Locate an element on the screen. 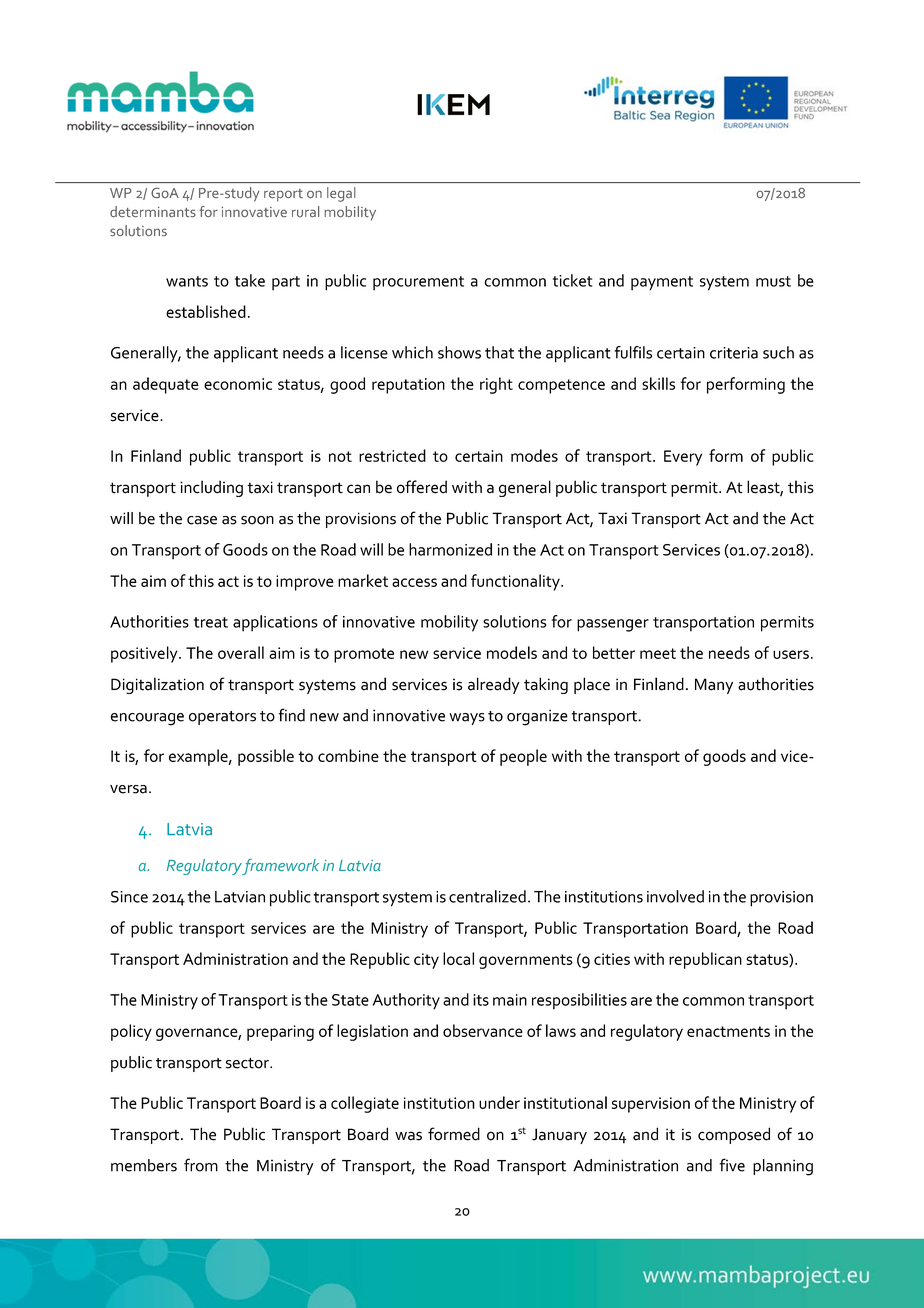 The image size is (924, 1308). determinants is located at coordinates (153, 212).
